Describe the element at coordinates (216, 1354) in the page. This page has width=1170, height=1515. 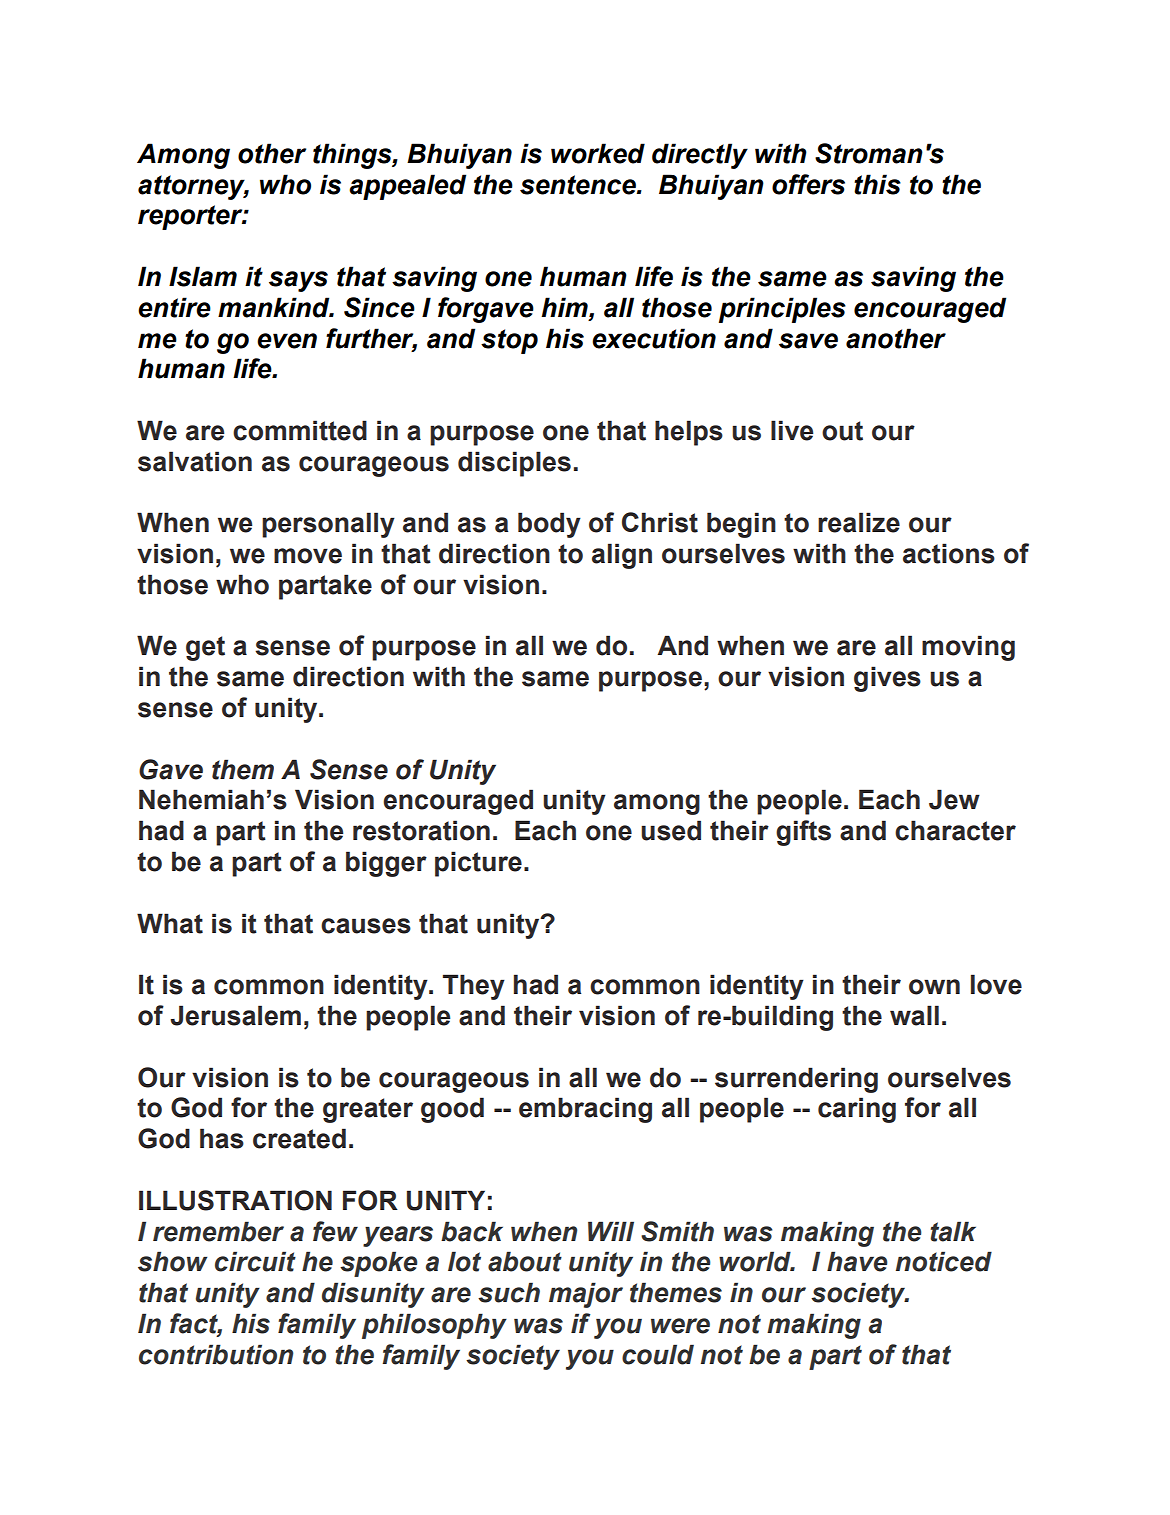
I see `contribution` at that location.
